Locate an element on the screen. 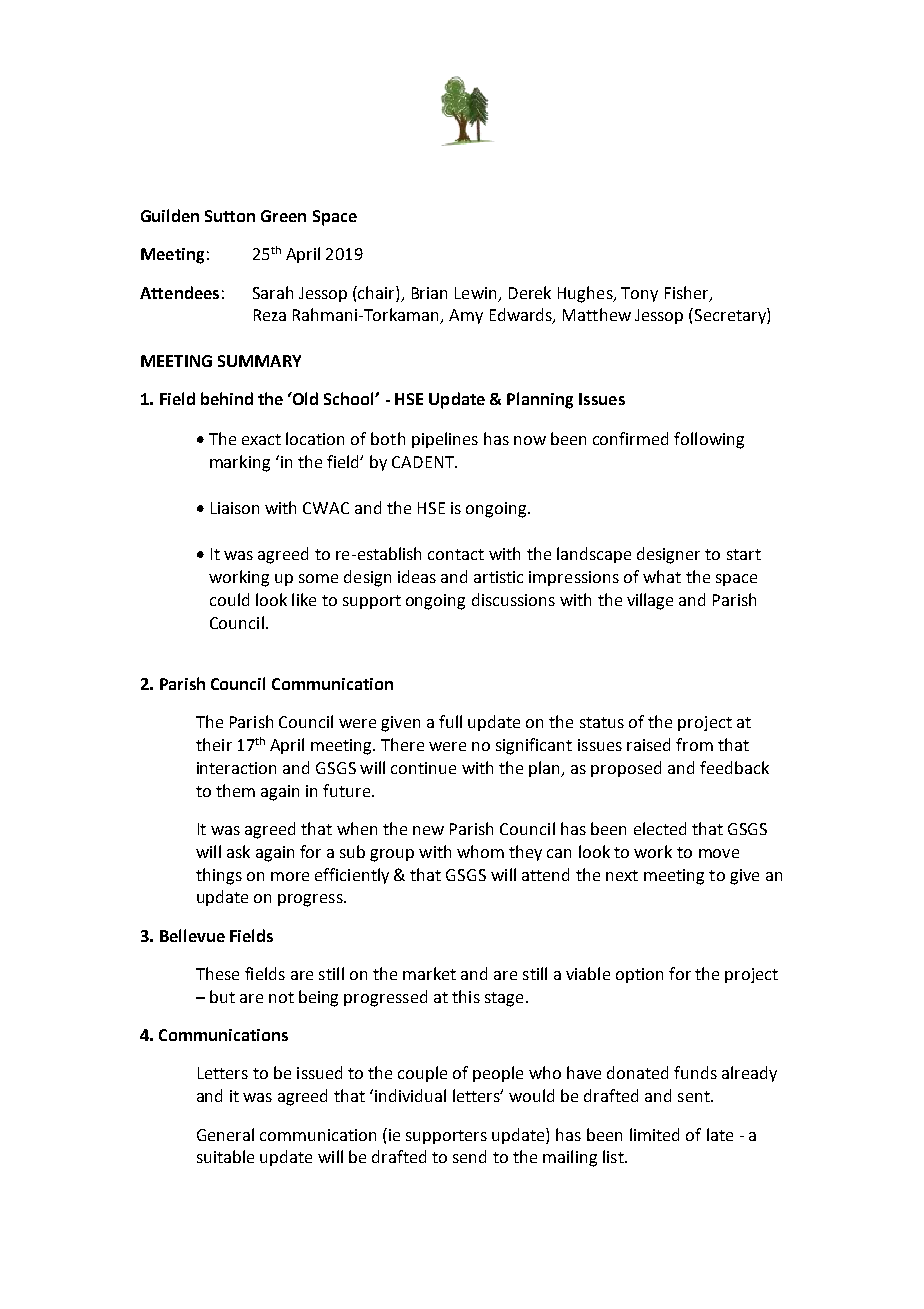 Image resolution: width=924 pixels, height=1309 pixels. contact is located at coordinates (456, 554).
